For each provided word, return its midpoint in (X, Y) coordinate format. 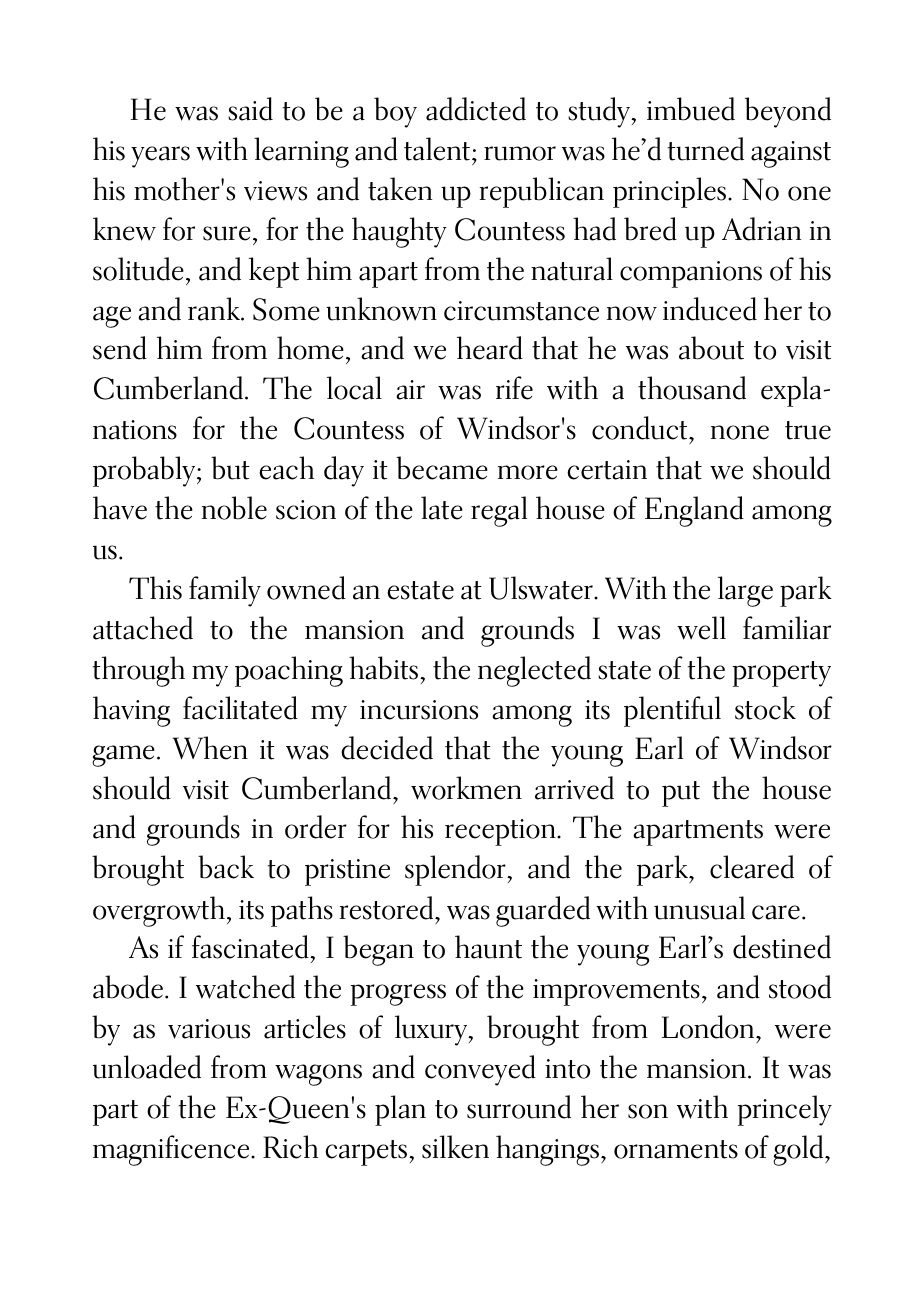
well (701, 628)
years (160, 157)
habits (385, 668)
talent (437, 149)
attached (143, 628)
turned (706, 149)
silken (455, 1147)
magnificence (172, 1150)
